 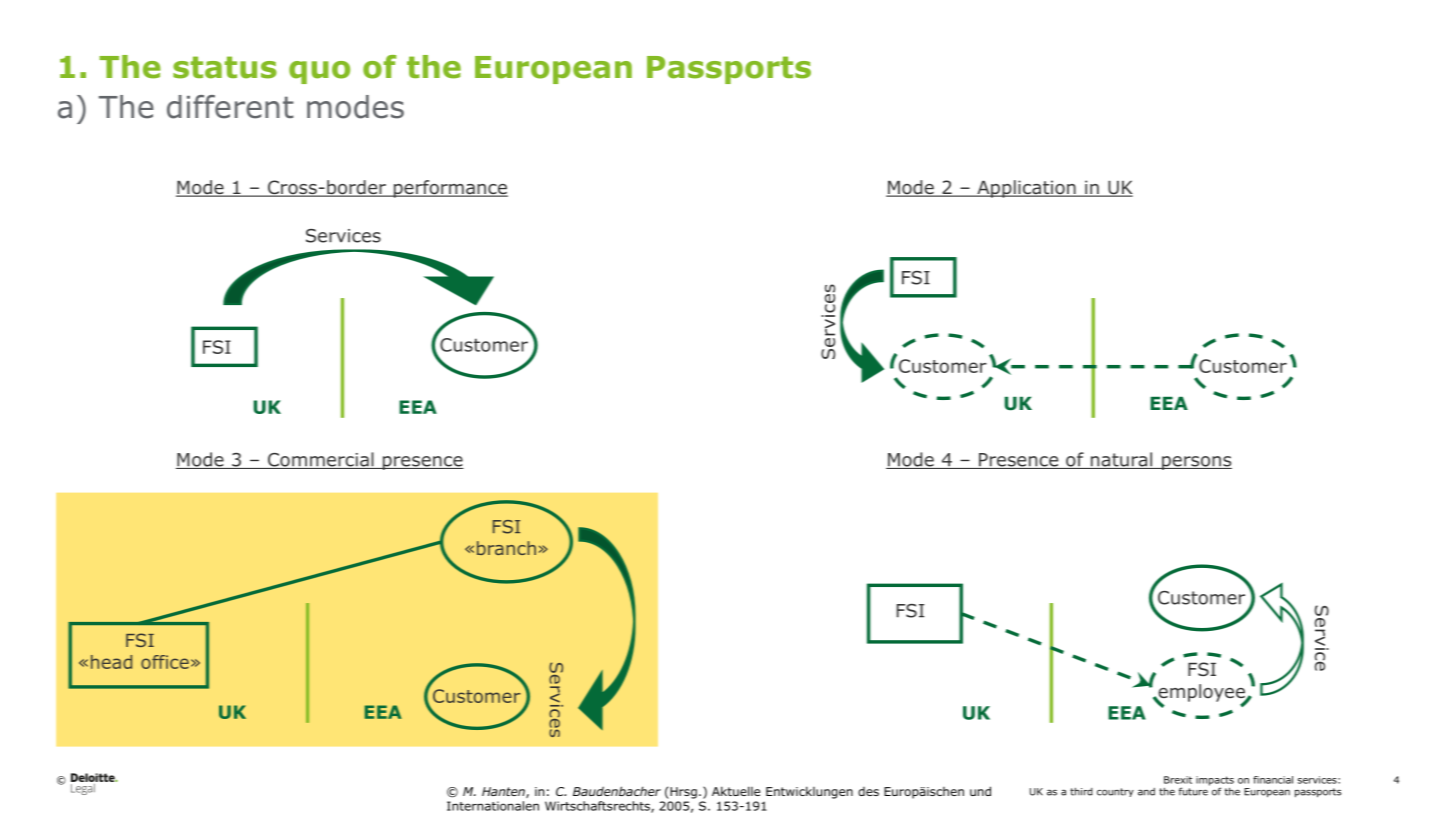 What do you see at coordinates (449, 189) in the screenshot?
I see `performance` at bounding box center [449, 189].
